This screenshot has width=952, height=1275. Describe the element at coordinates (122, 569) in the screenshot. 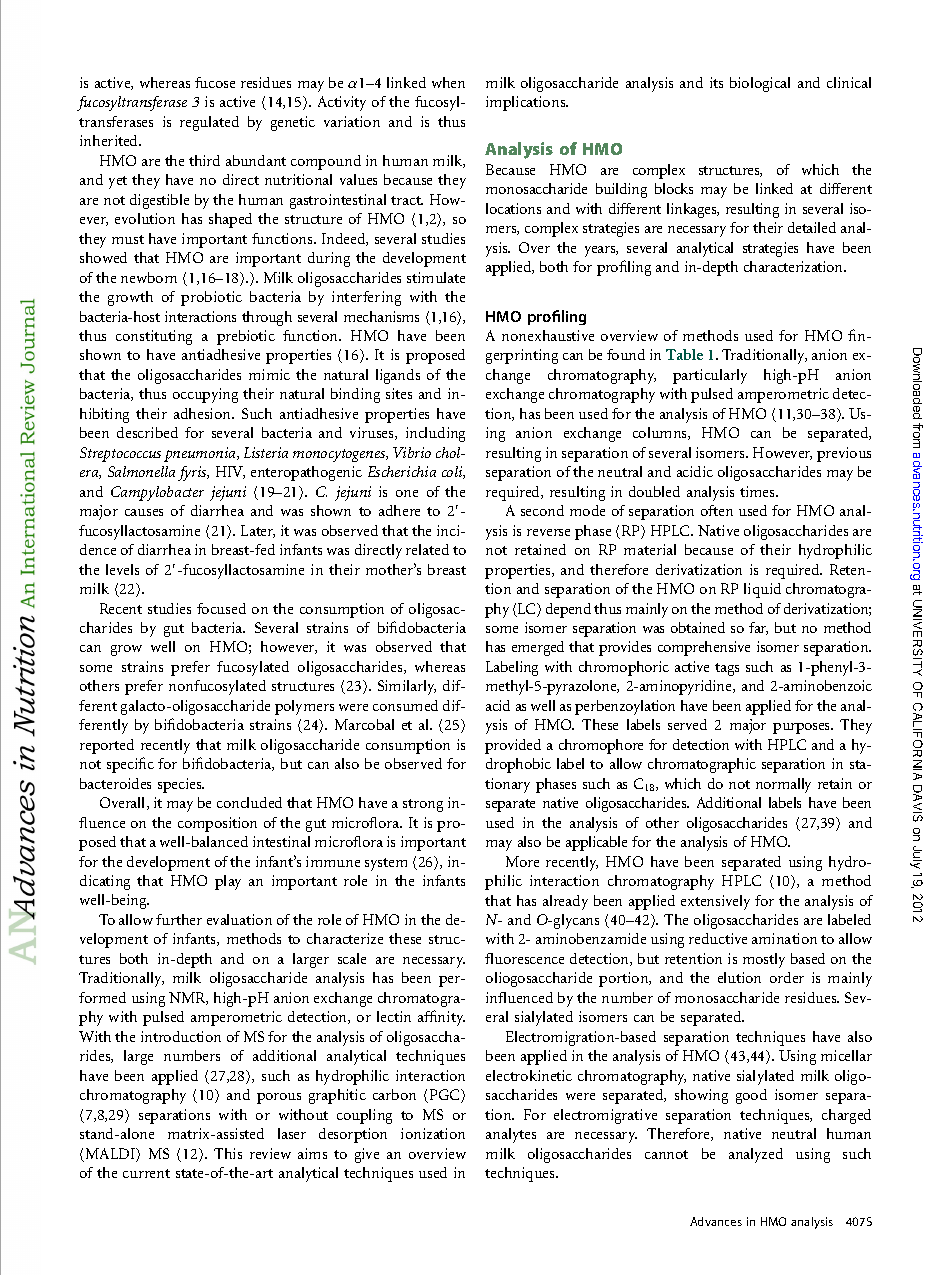

I see `levels` at that location.
